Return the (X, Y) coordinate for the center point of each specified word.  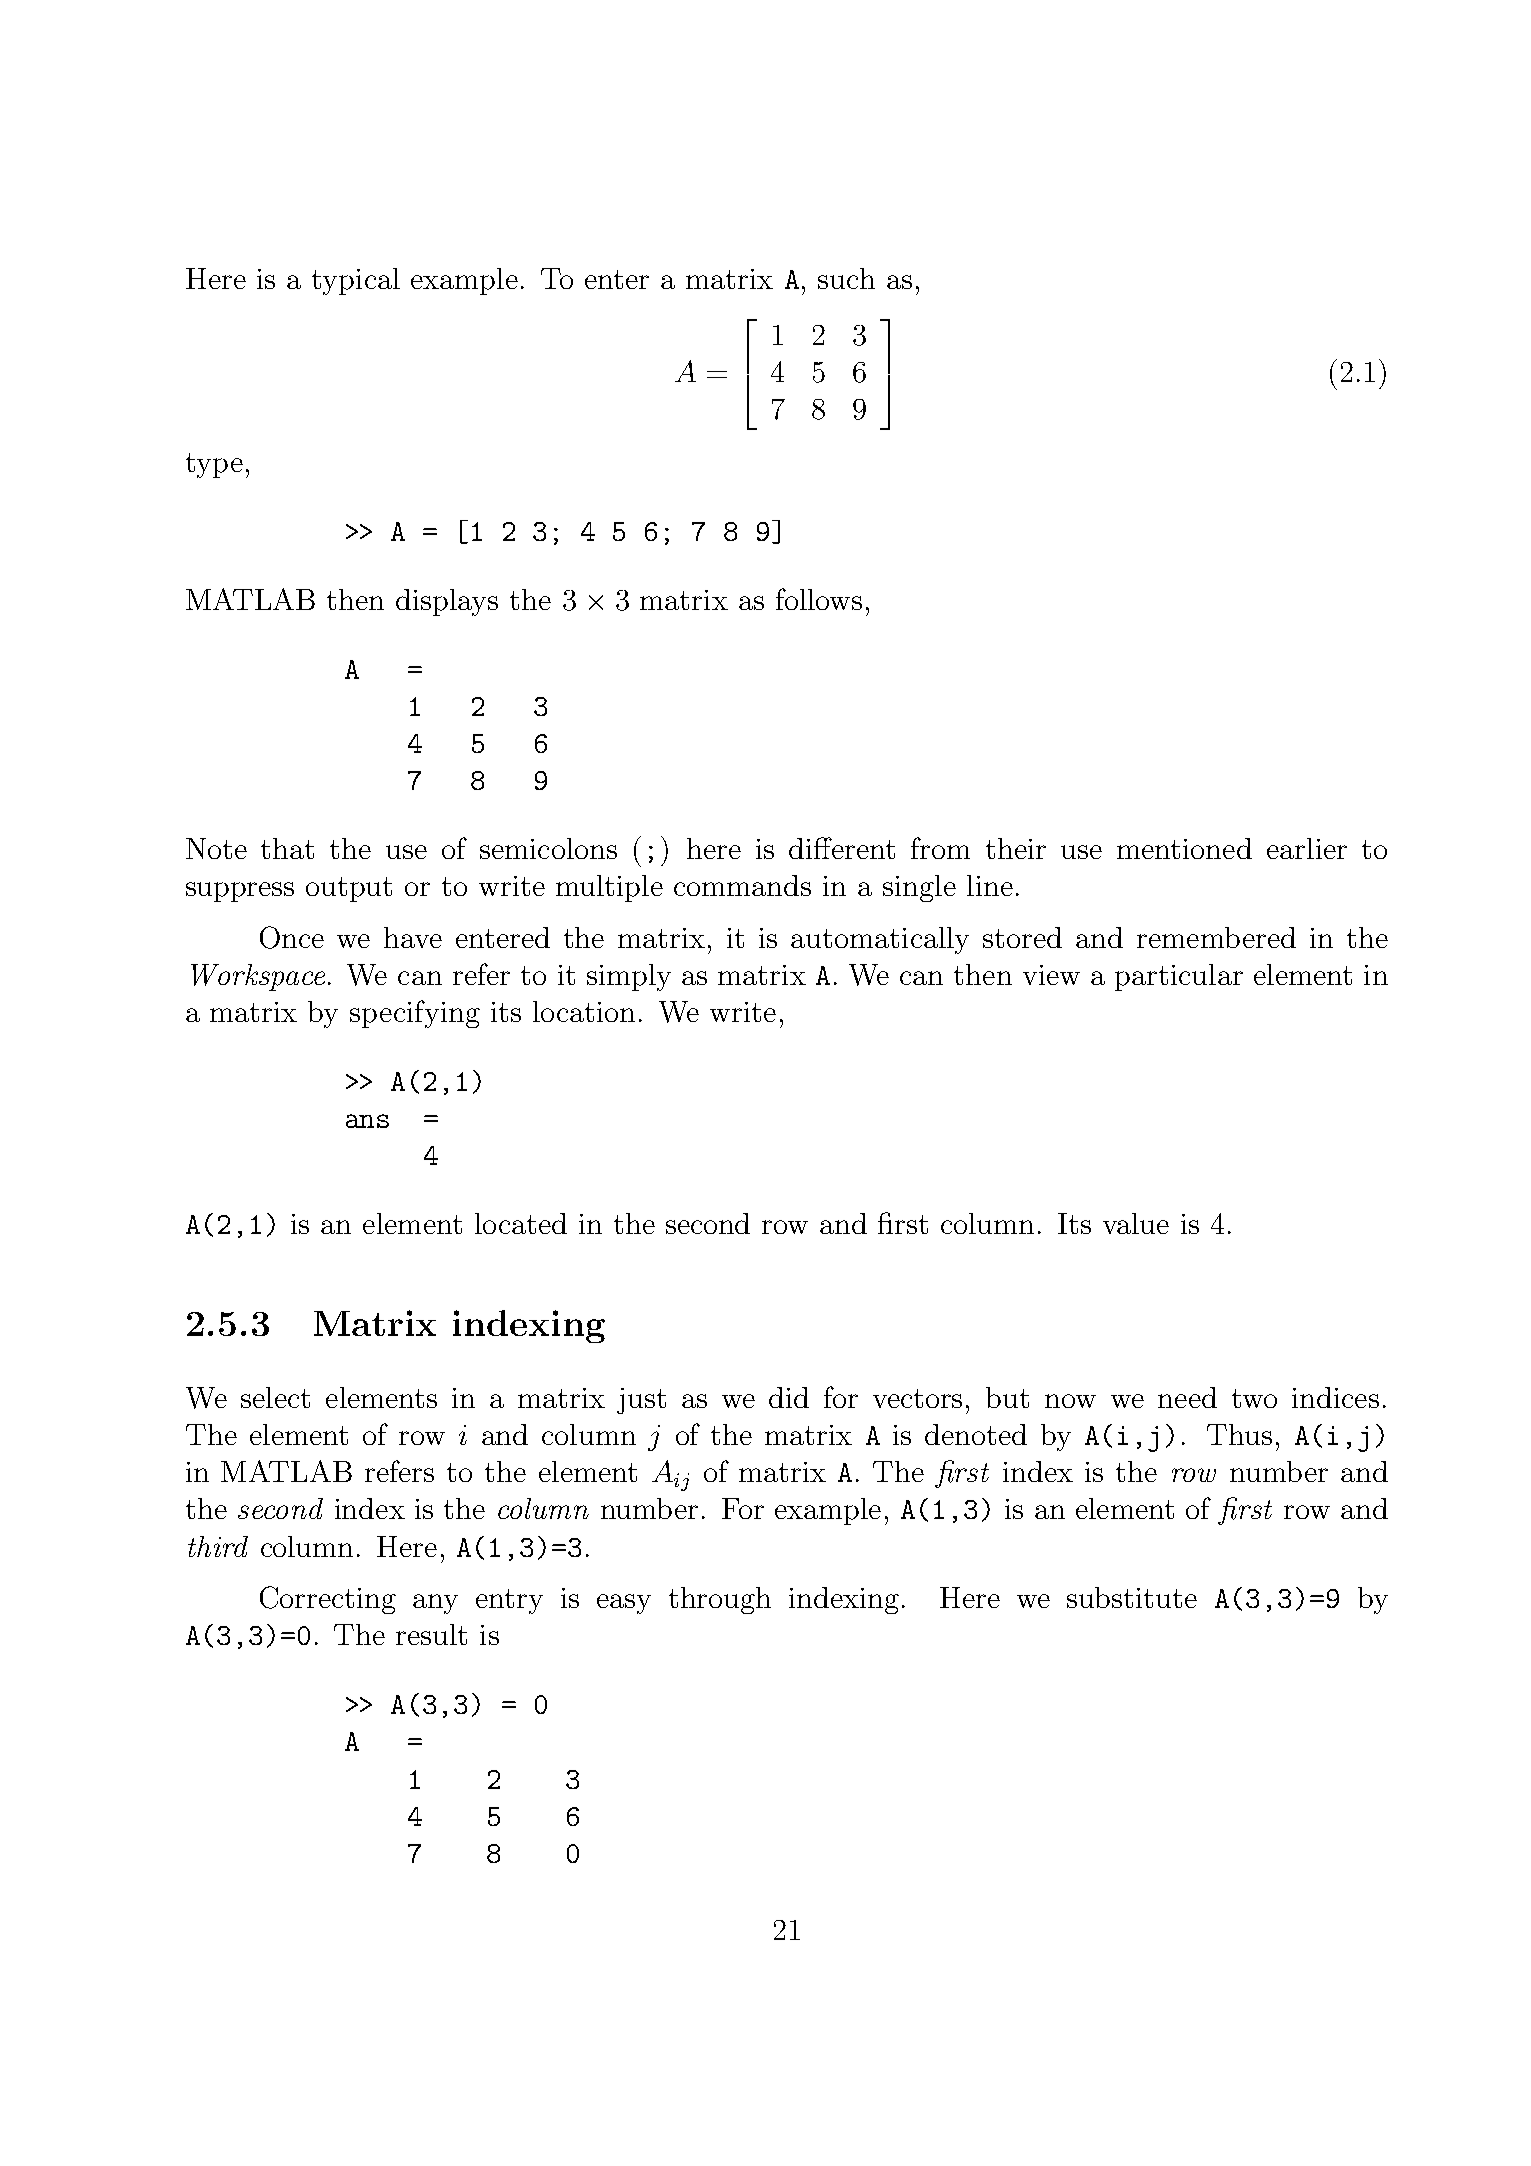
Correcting (328, 1600)
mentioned (1184, 848)
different (842, 848)
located (521, 1223)
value (1136, 1223)
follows (819, 599)
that (287, 848)
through (720, 1600)
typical (356, 281)
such (846, 278)
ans (367, 1121)
